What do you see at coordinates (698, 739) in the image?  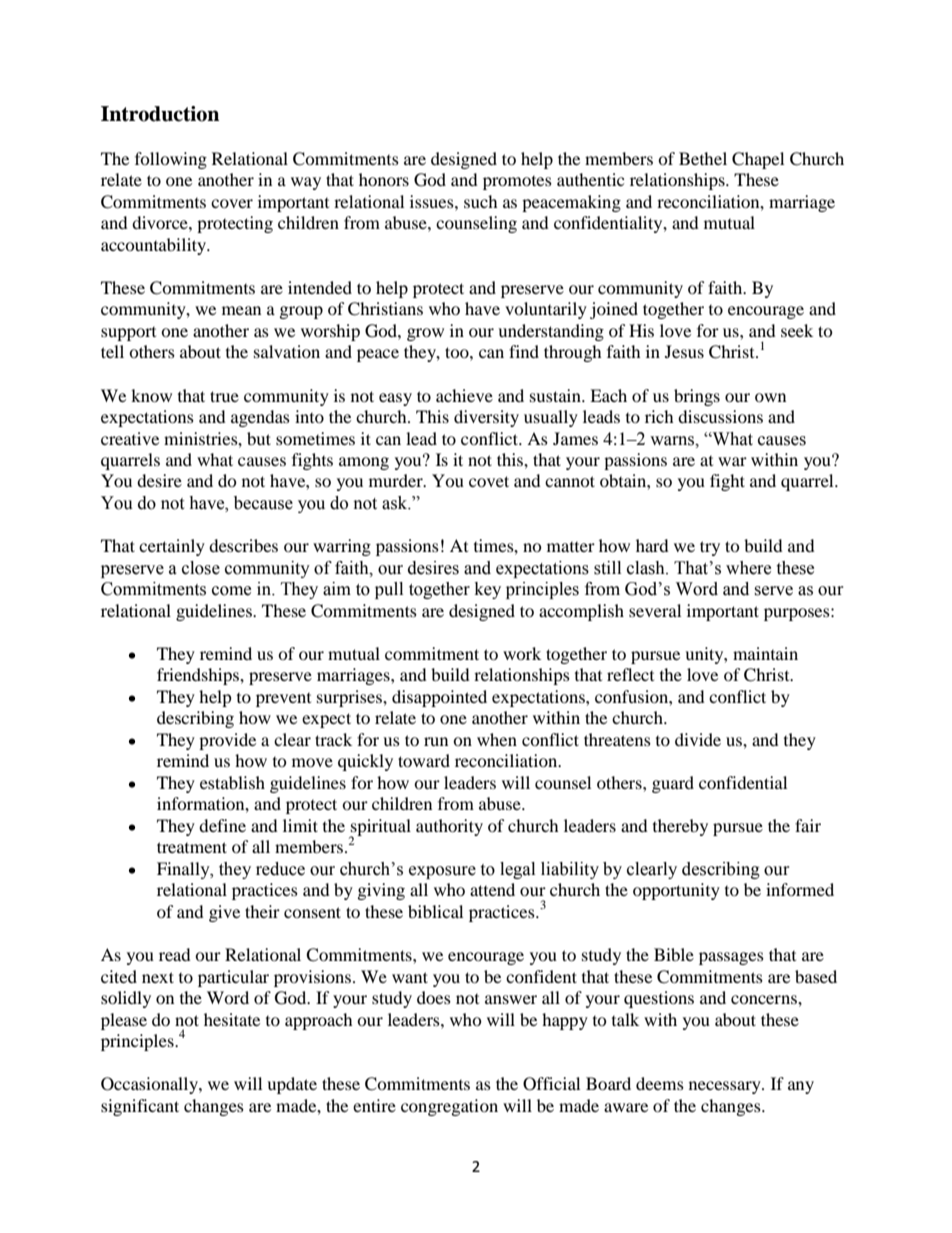 I see `divide` at bounding box center [698, 739].
